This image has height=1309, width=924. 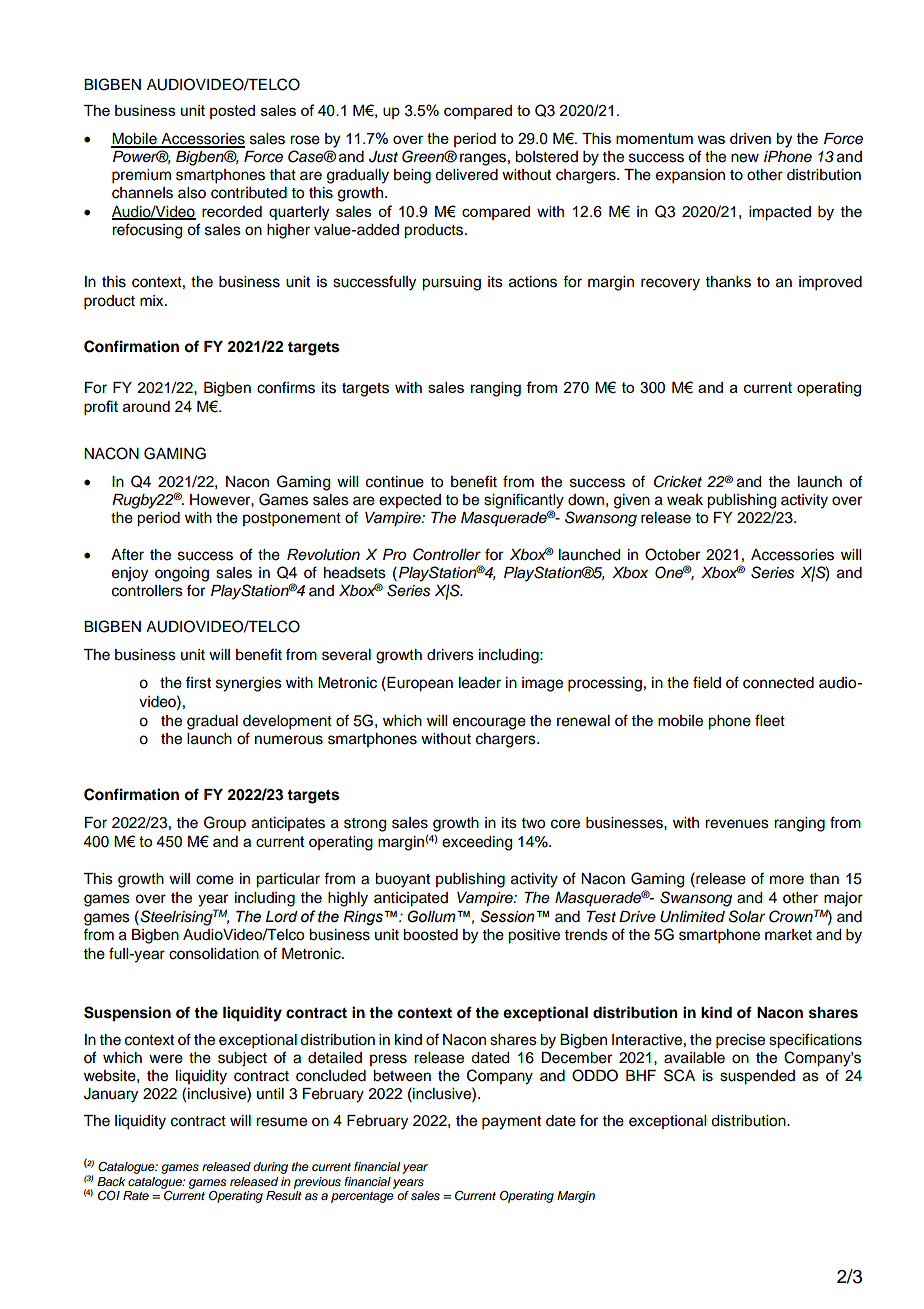 What do you see at coordinates (146, 406) in the image?
I see `around` at bounding box center [146, 406].
